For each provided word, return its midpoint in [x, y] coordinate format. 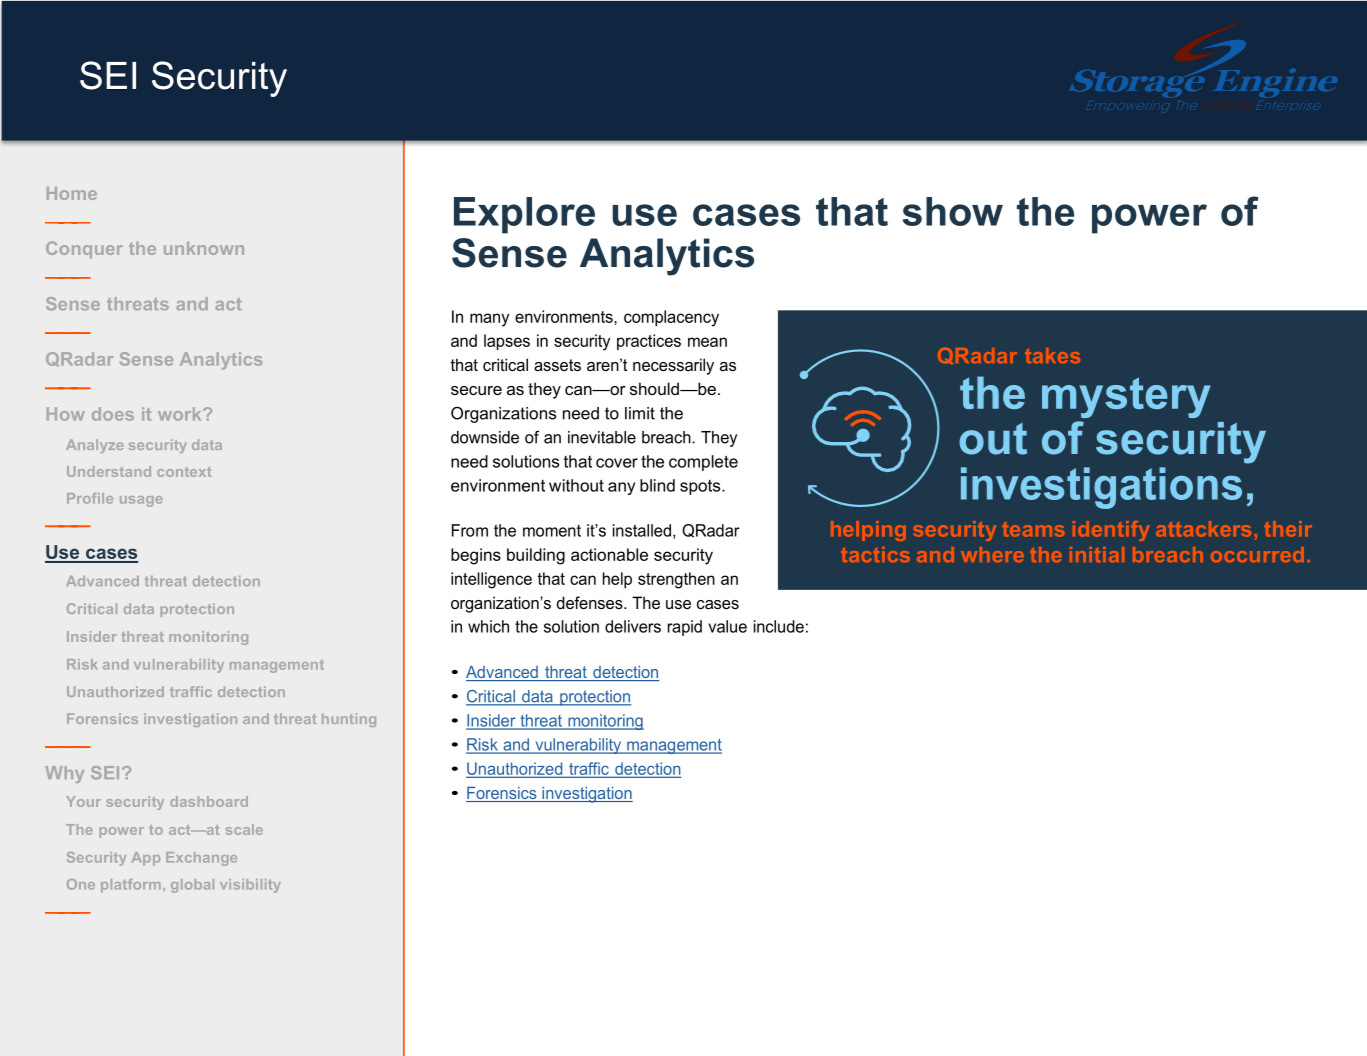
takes [1052, 355]
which [488, 626]
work [181, 414]
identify [1111, 531]
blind [657, 485]
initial [1097, 554]
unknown [204, 248]
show [952, 211]
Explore [524, 215]
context [184, 472]
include [779, 626]
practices [649, 342]
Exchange [201, 859]
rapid [685, 628]
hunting [349, 720]
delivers [633, 626]
